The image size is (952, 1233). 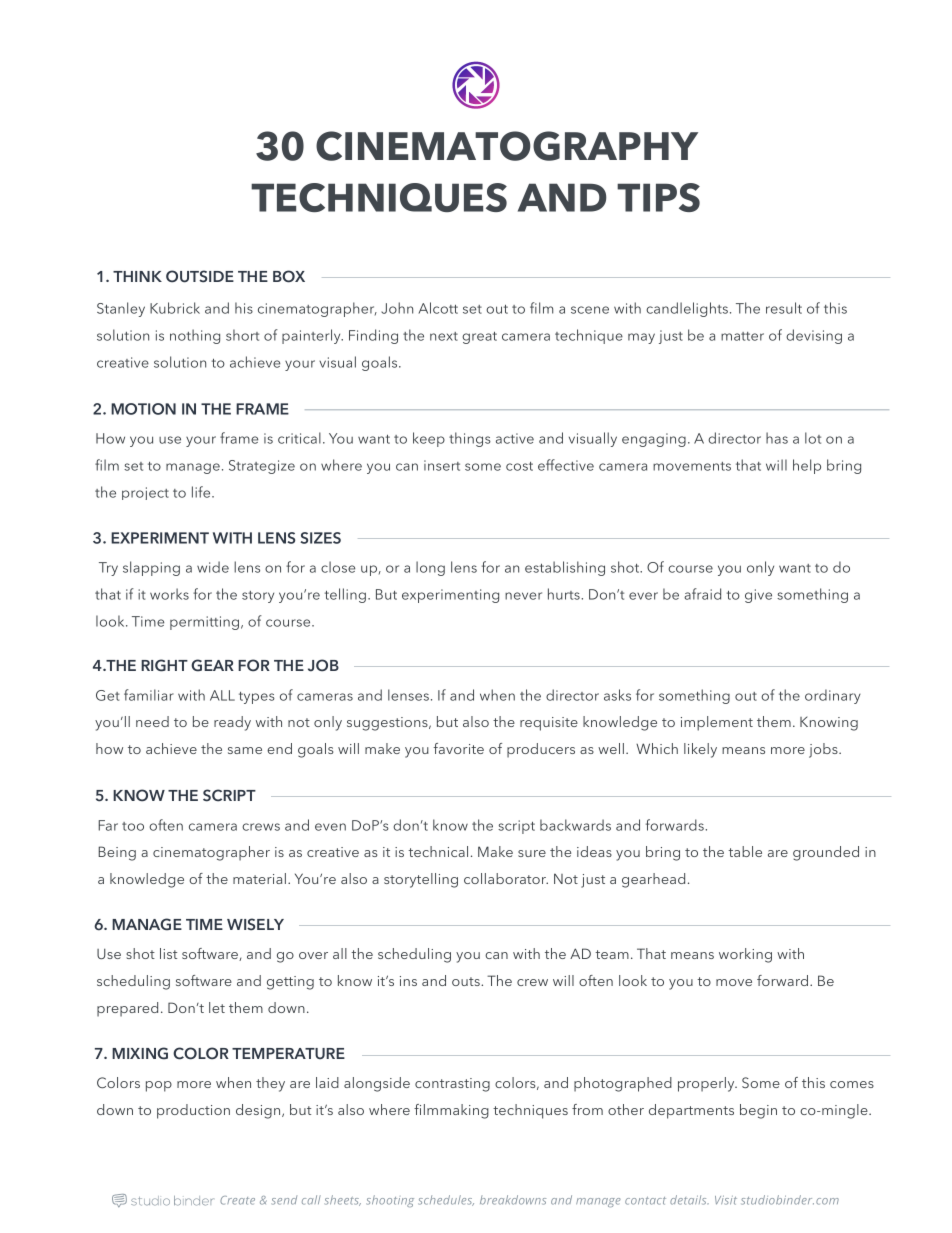 I want to click on help, so click(x=807, y=466).
